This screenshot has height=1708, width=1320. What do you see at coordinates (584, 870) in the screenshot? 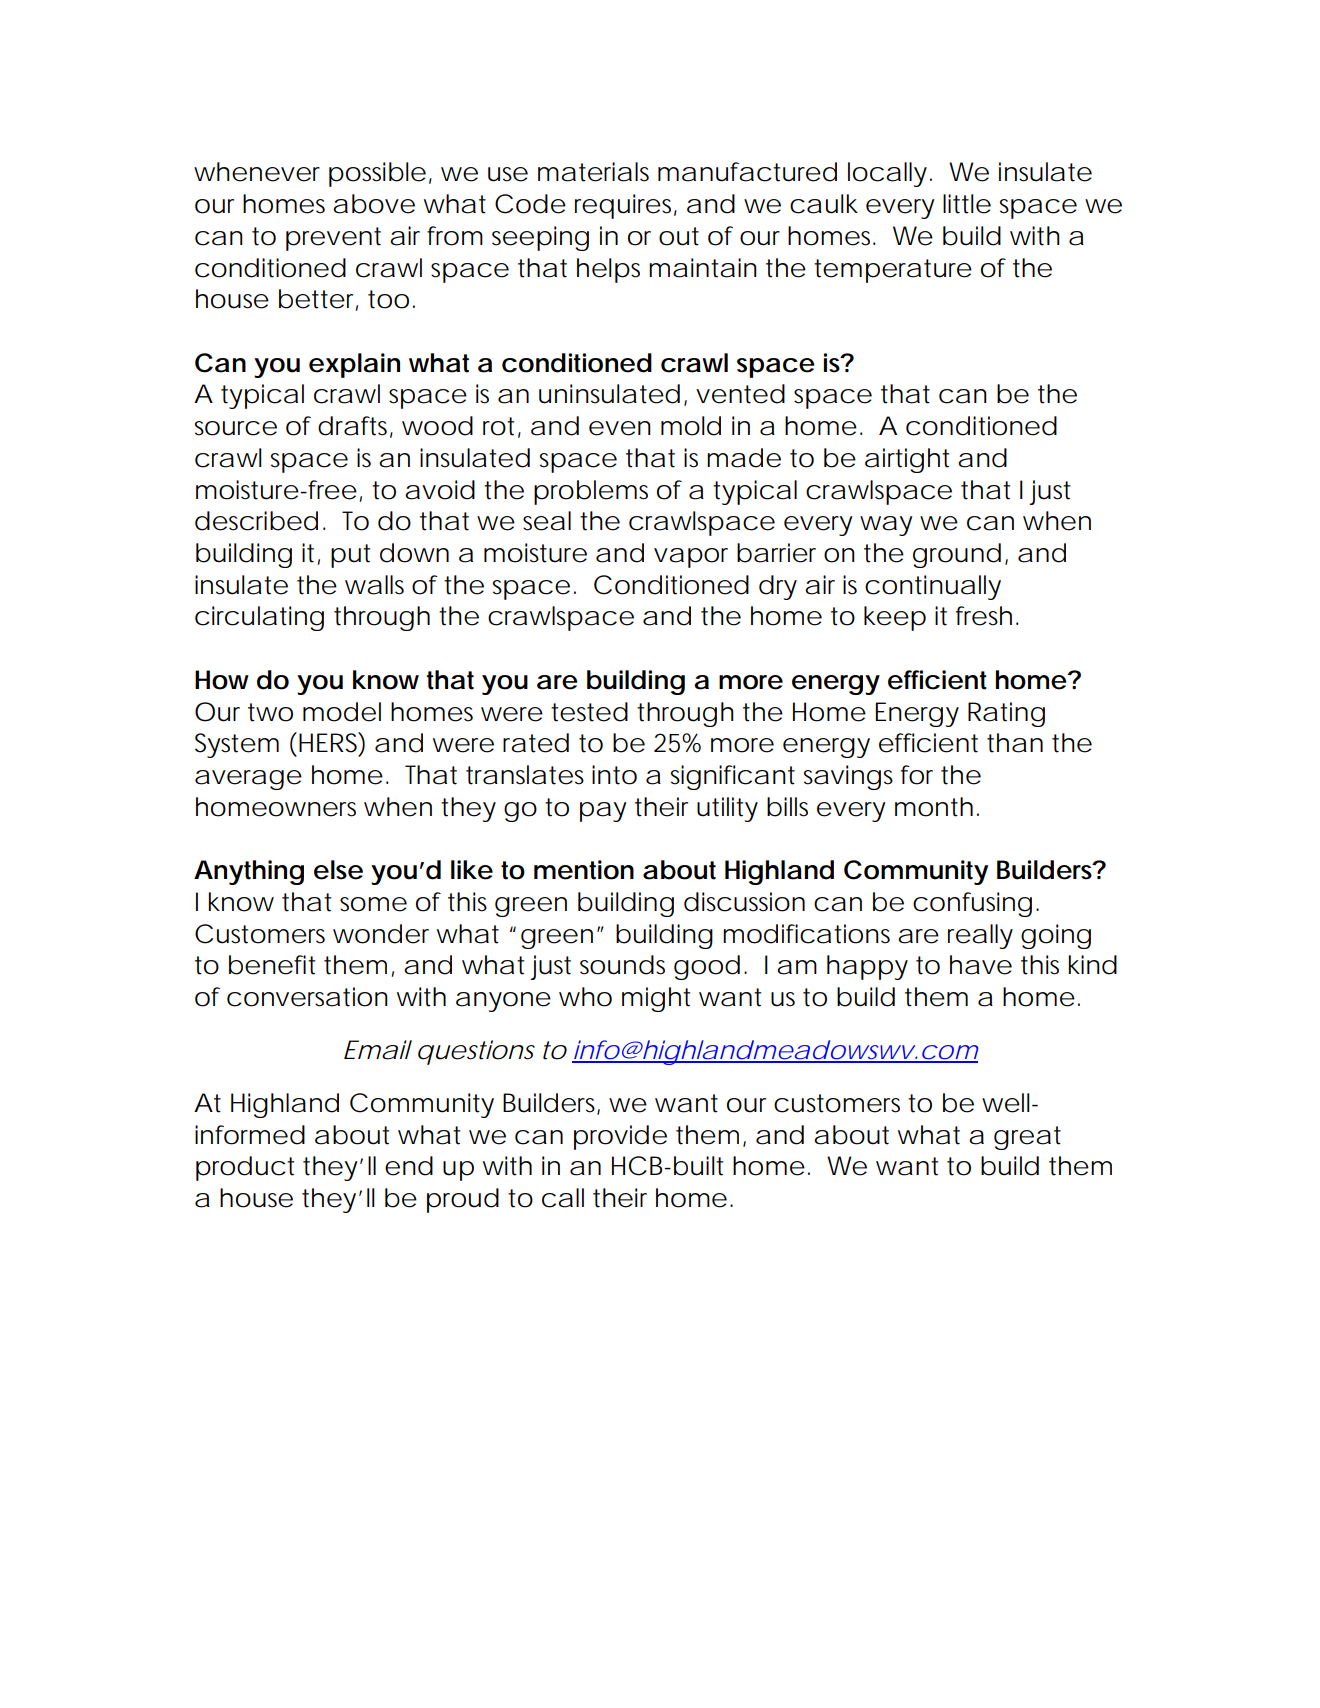
I see `mention` at bounding box center [584, 870].
